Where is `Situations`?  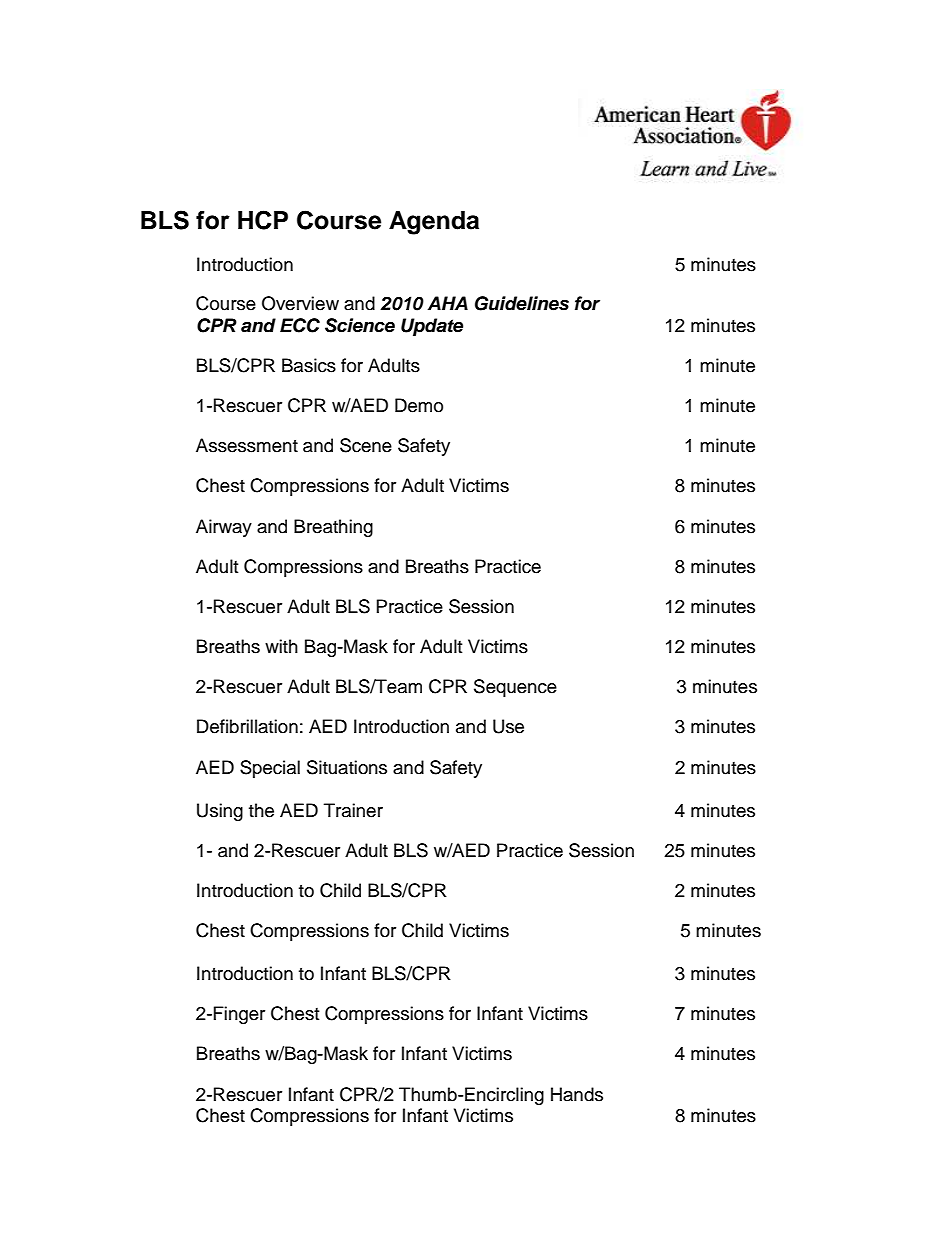 Situations is located at coordinates (347, 767).
